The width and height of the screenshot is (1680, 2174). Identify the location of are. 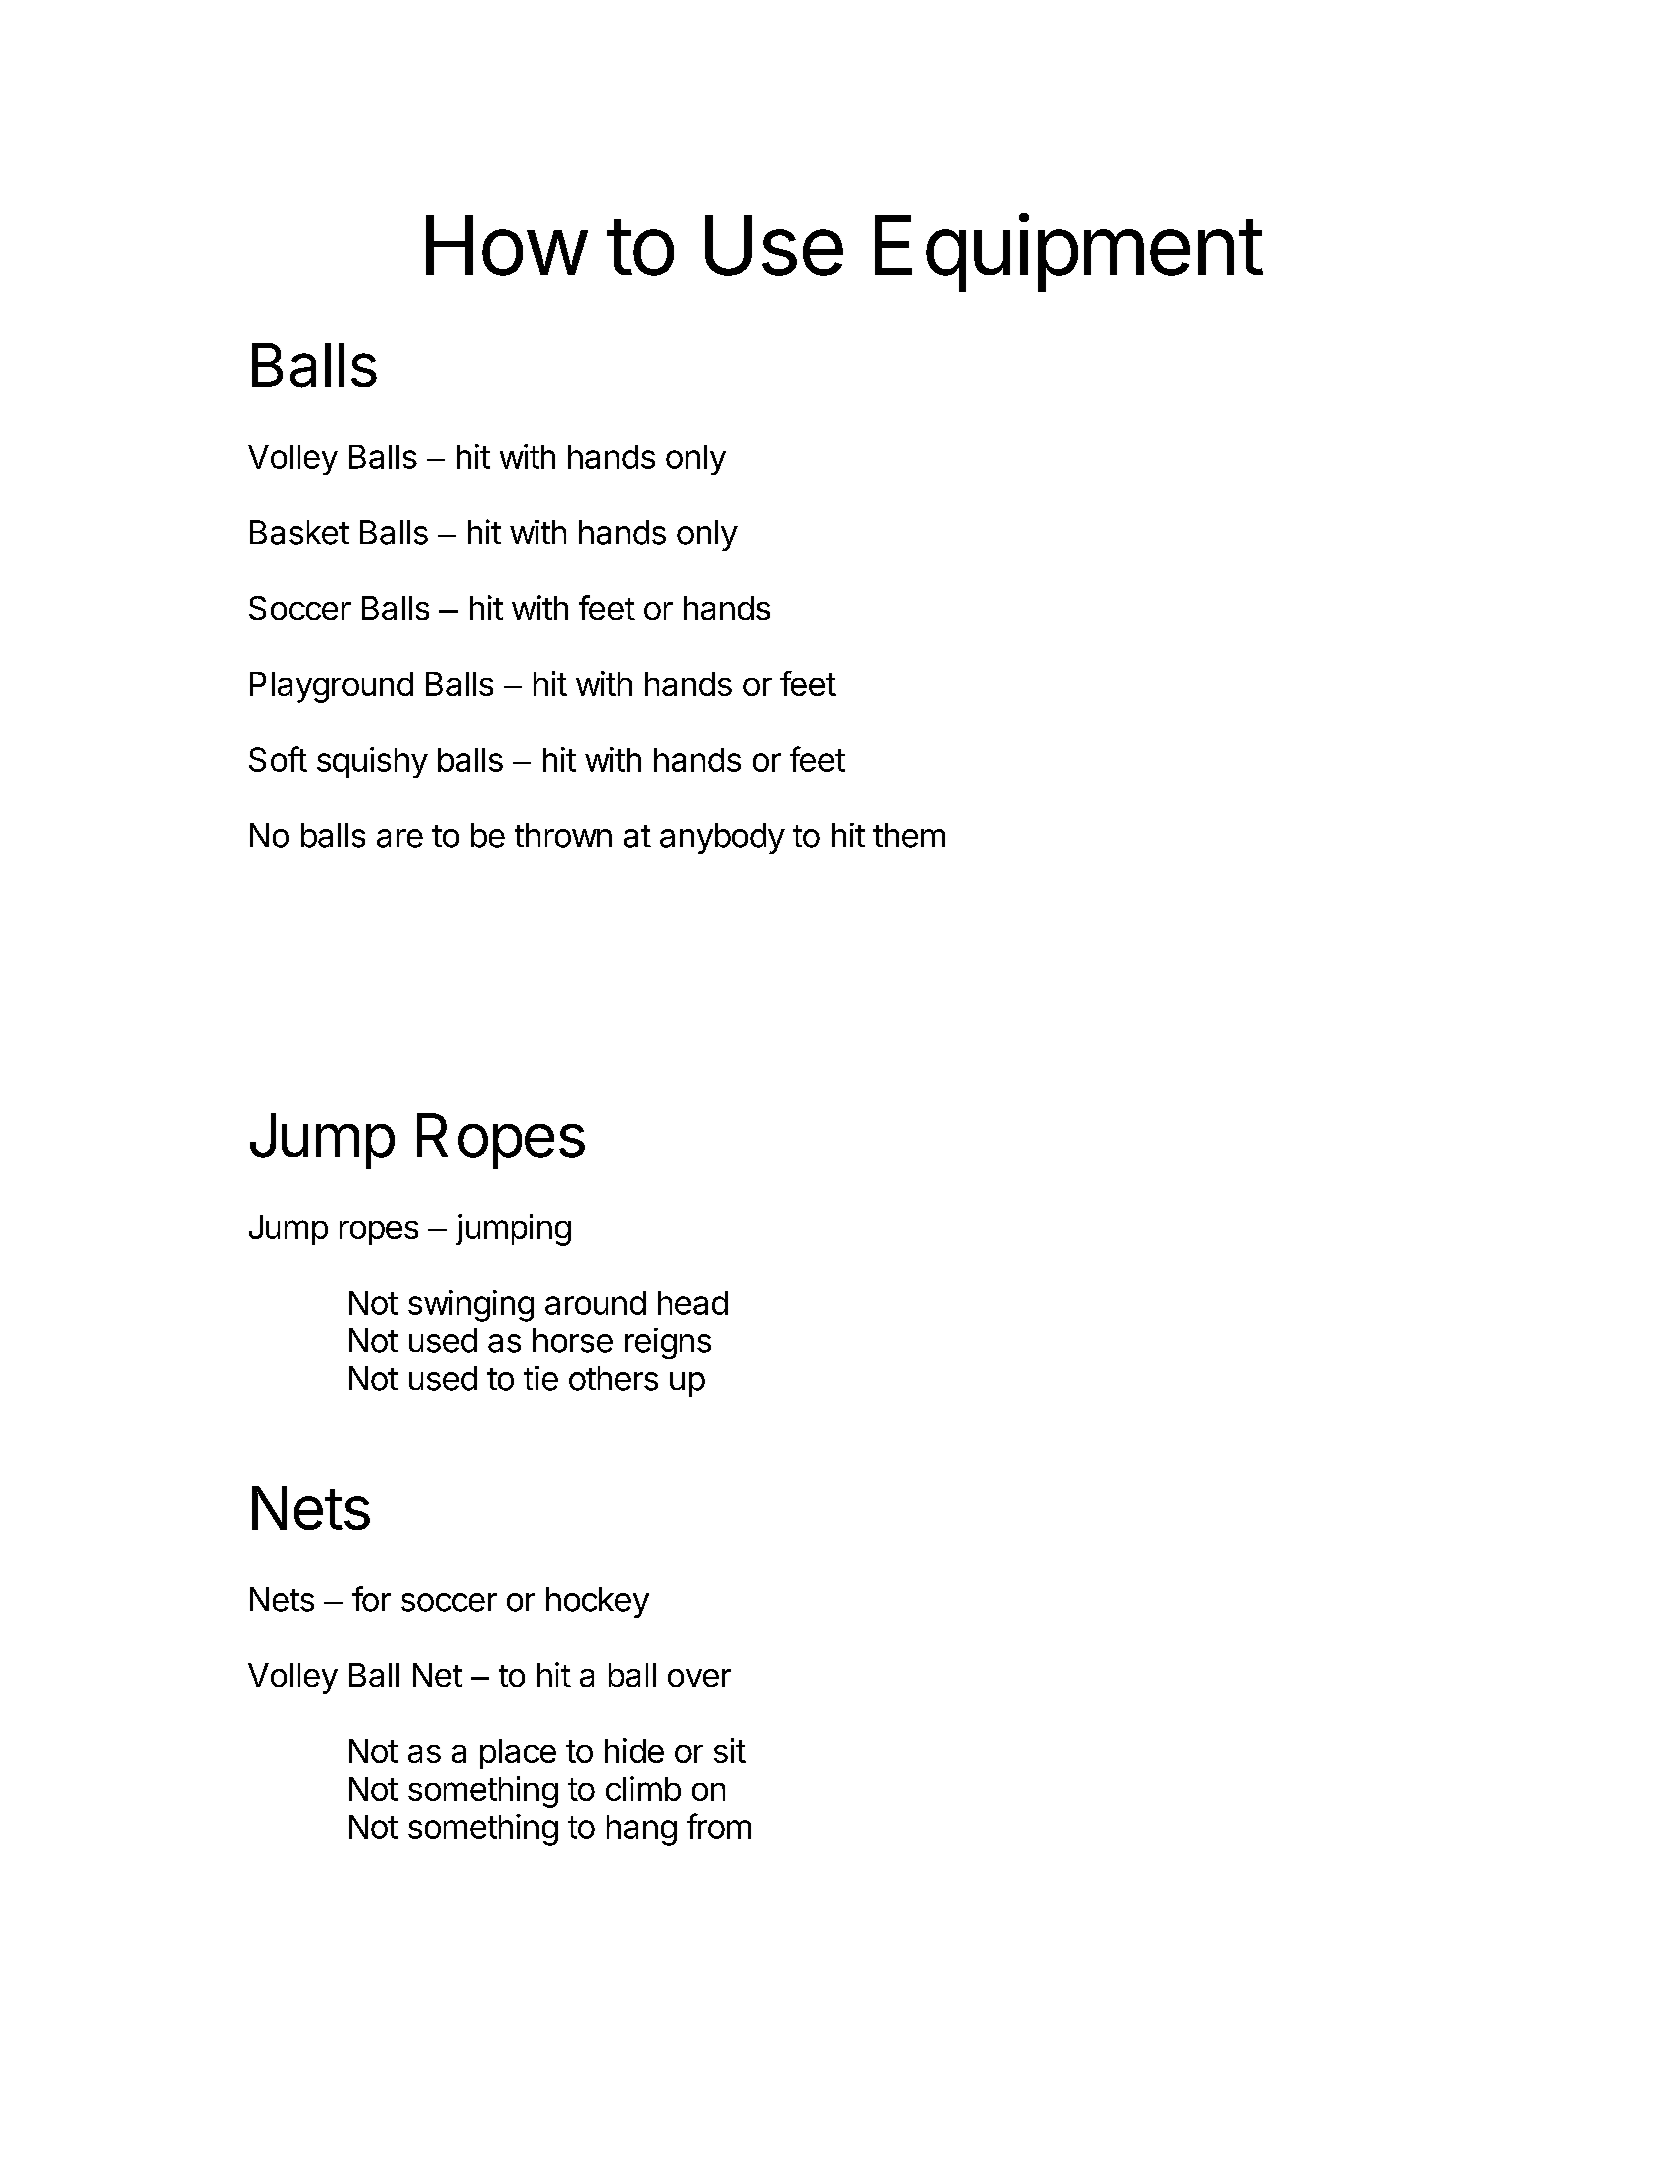
(400, 838).
